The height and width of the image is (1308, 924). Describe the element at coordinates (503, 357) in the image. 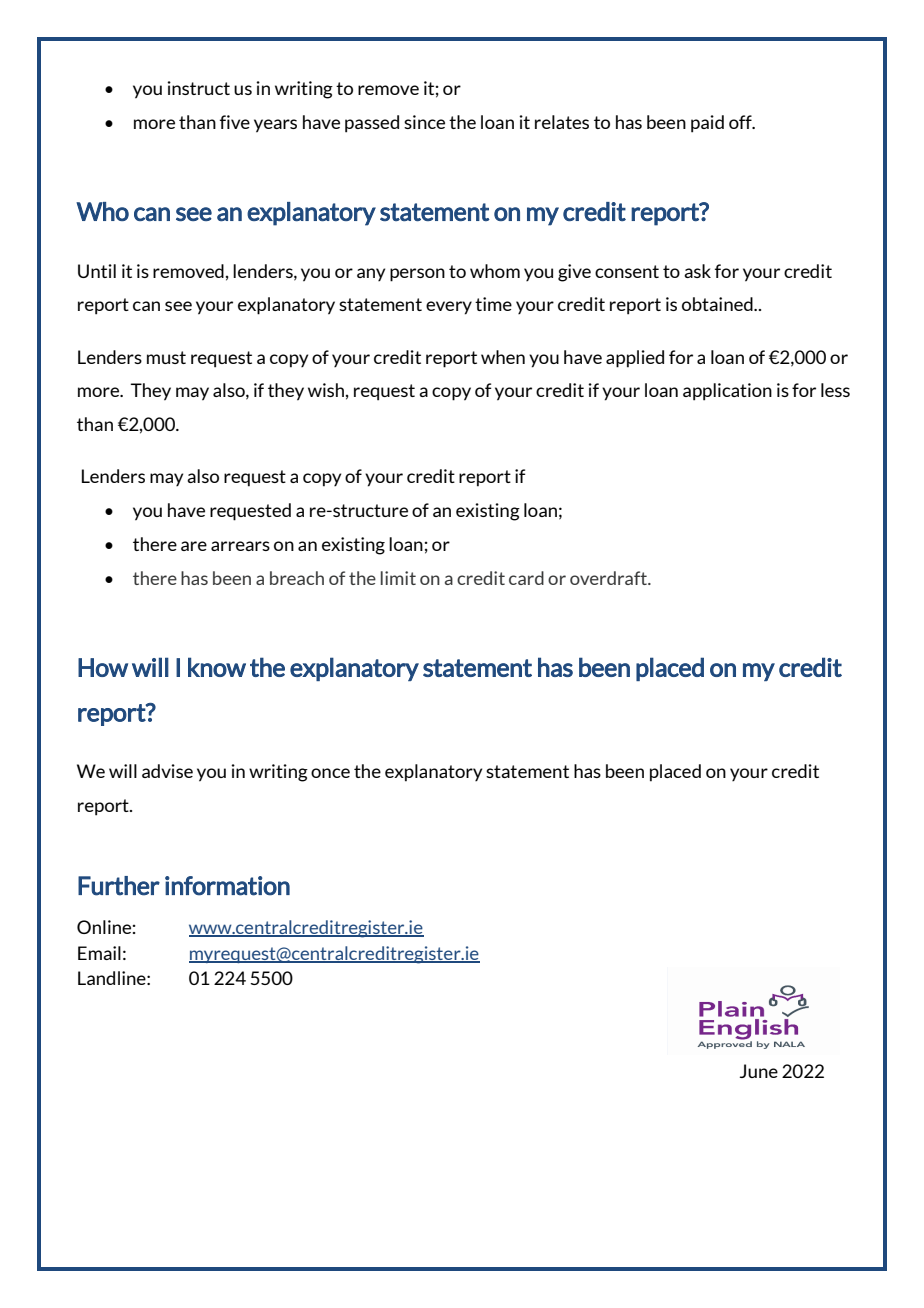

I see `when` at that location.
